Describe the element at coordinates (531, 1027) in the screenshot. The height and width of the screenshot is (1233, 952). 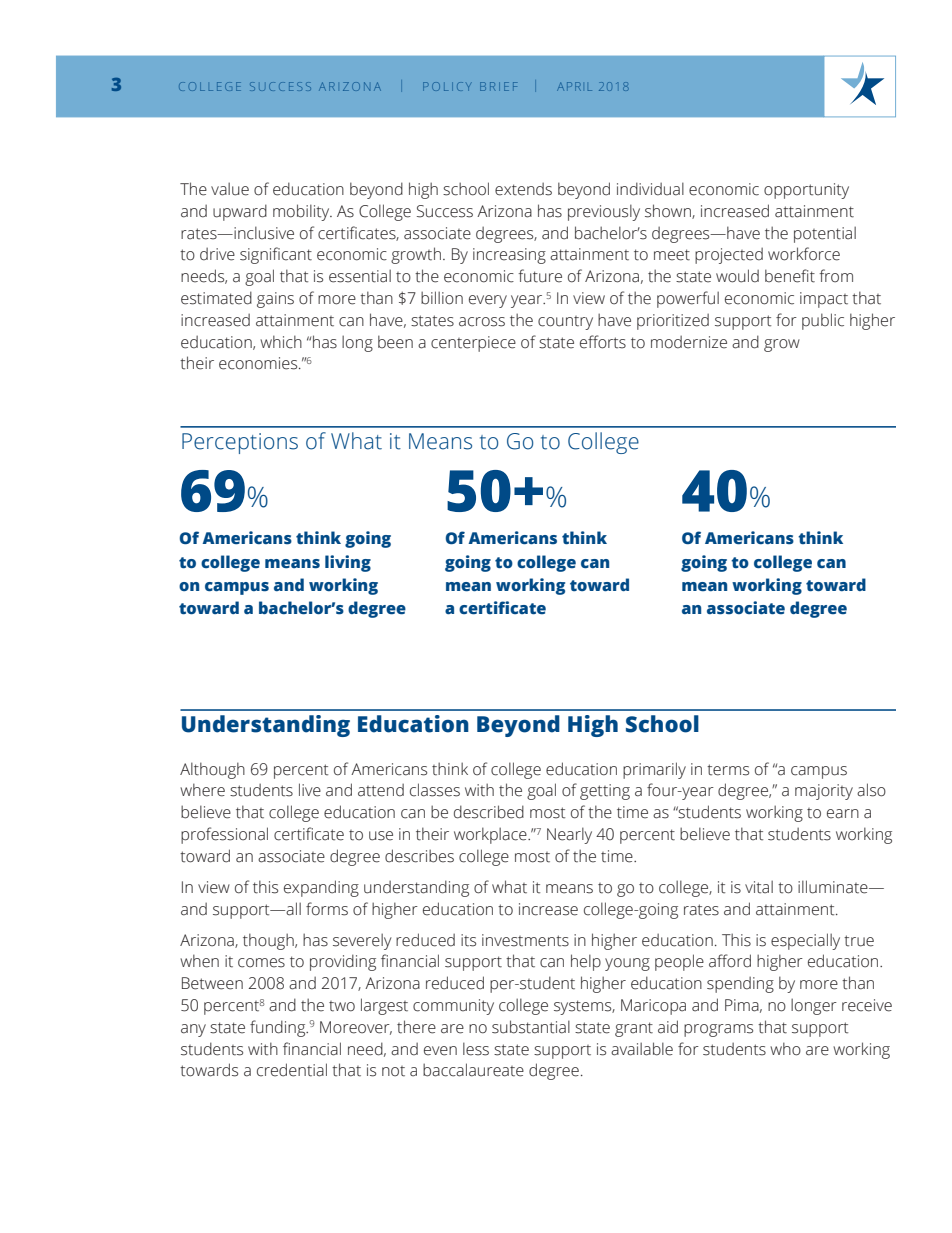
I see `substantial` at that location.
